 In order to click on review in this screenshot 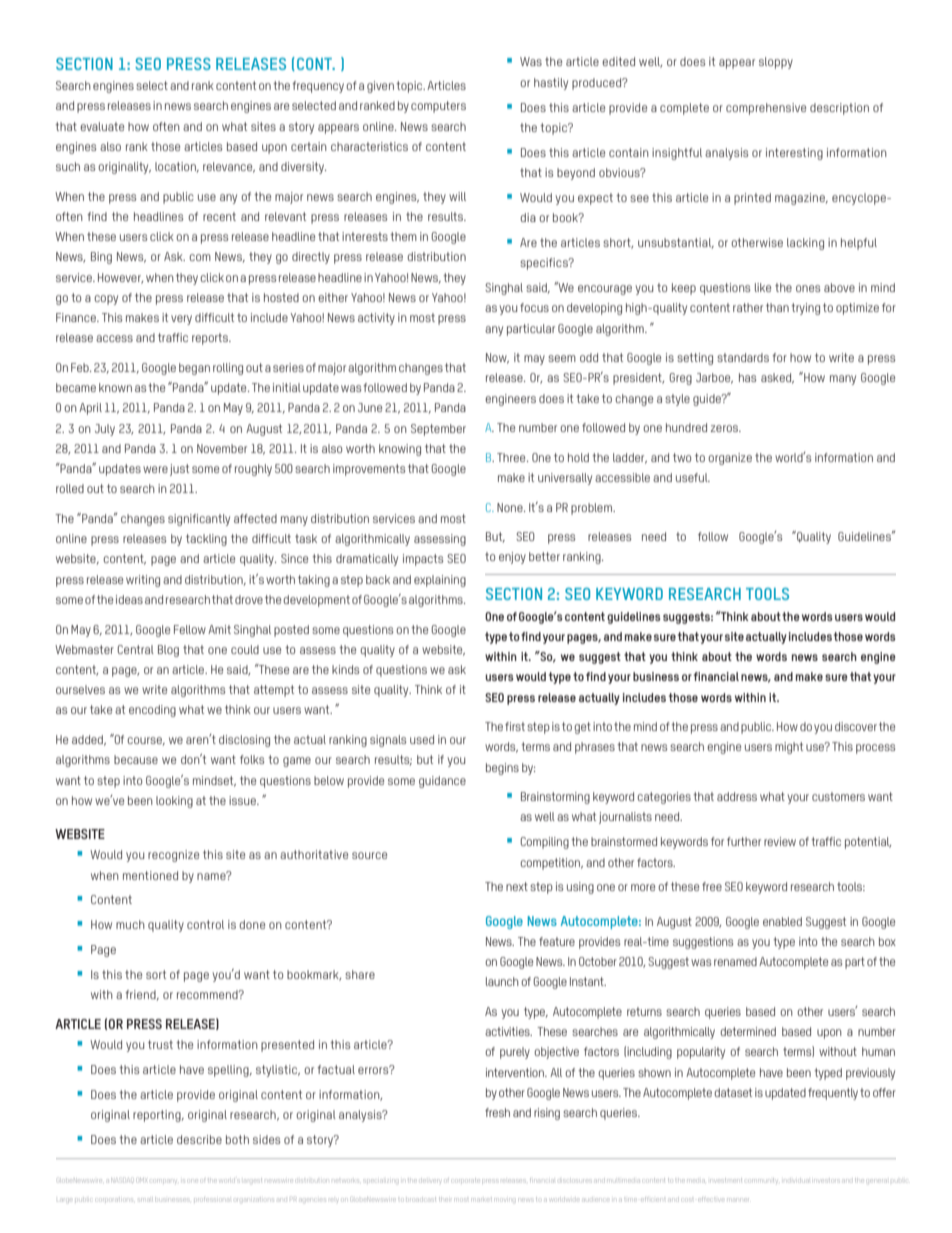, I will do `click(780, 841)`.
